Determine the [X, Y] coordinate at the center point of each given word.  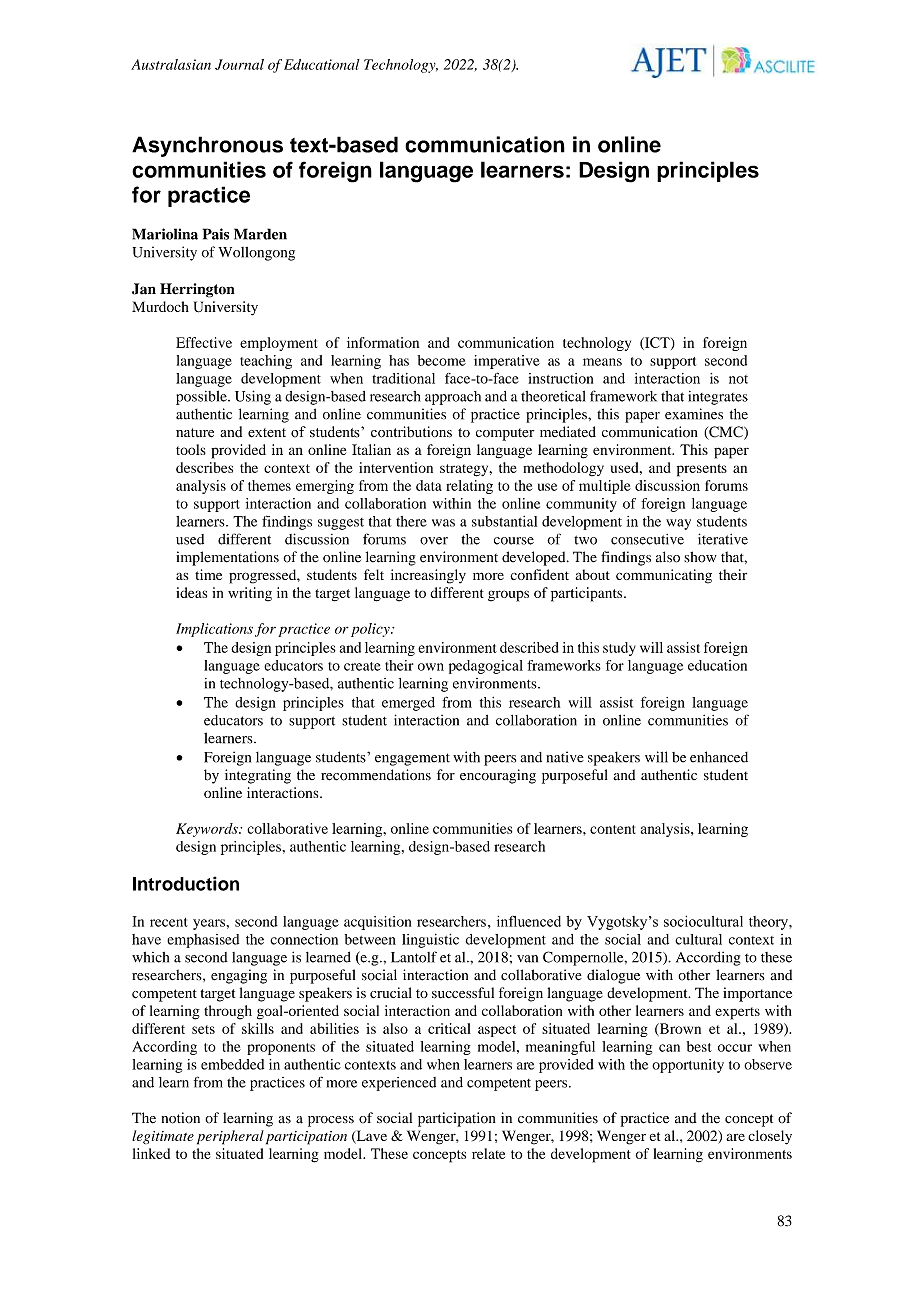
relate [488, 1153]
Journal [239, 64]
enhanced [719, 757]
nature [195, 433]
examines [694, 414]
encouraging [498, 776]
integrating [258, 776]
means [602, 362]
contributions [411, 432]
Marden [260, 234]
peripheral [230, 1137]
